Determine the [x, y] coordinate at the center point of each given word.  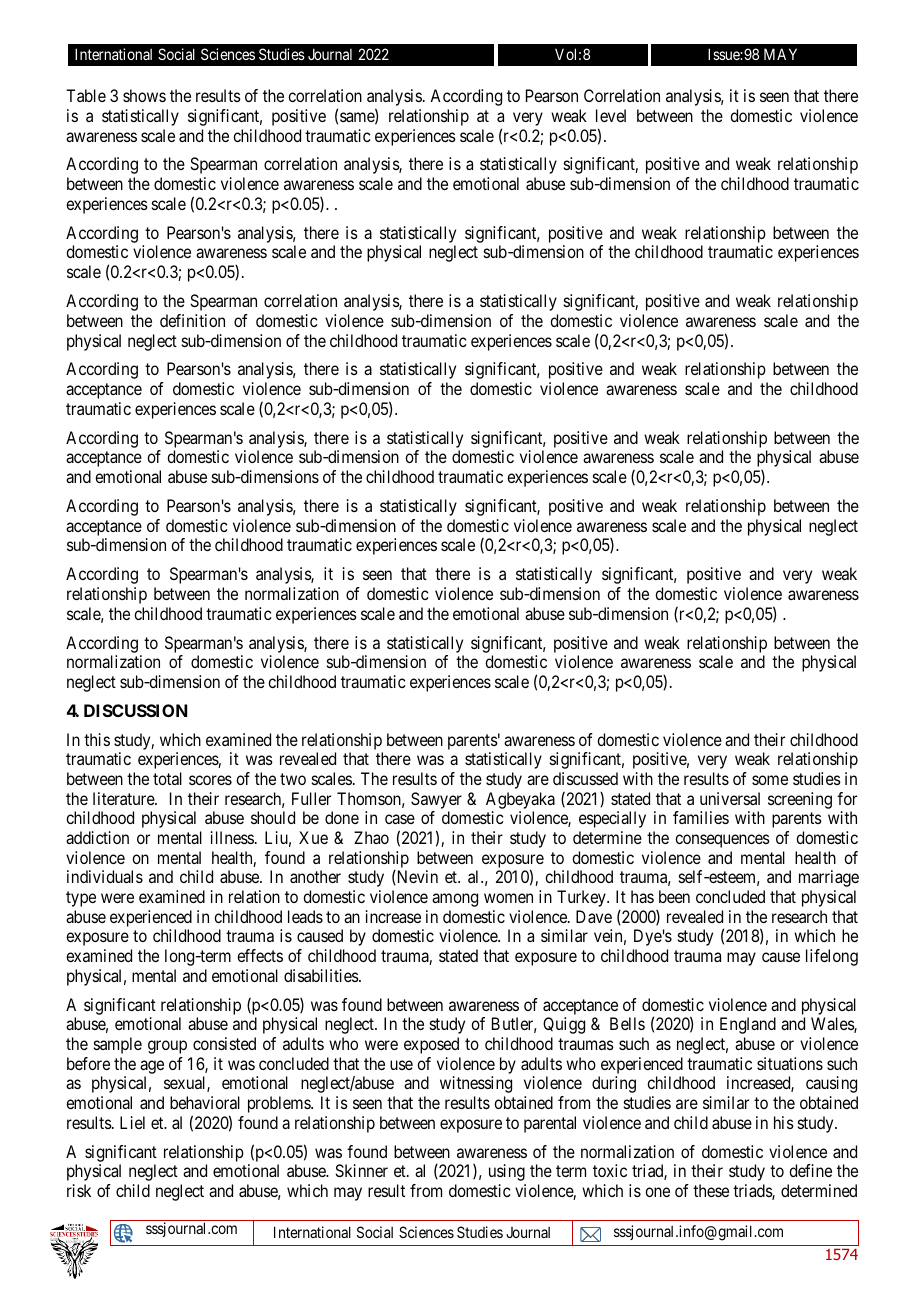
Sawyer [436, 800]
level [611, 115]
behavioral [205, 1102]
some [770, 780]
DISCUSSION [135, 710]
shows [144, 95]
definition [192, 320]
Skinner [361, 1170]
